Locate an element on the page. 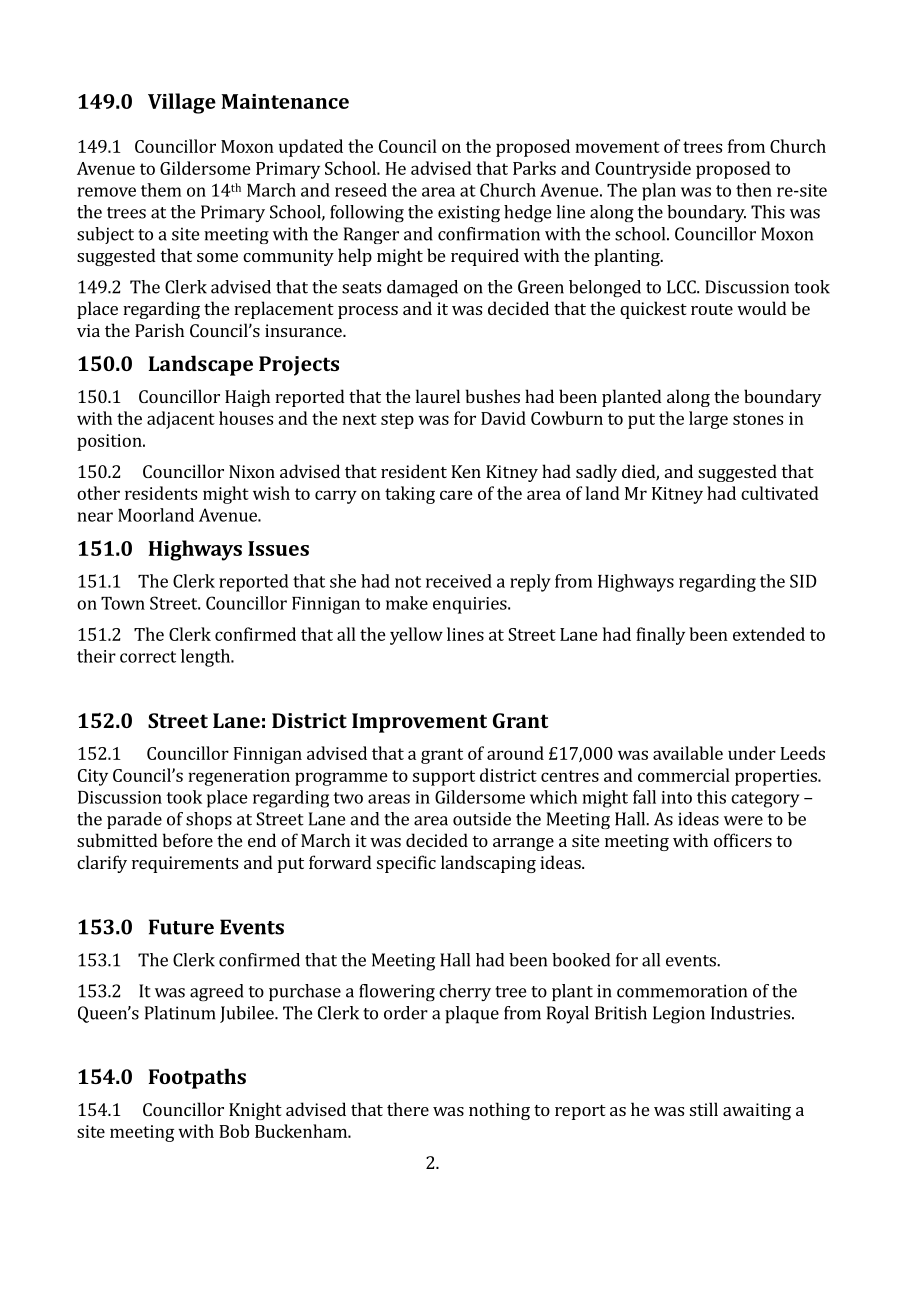  Village is located at coordinates (182, 103).
